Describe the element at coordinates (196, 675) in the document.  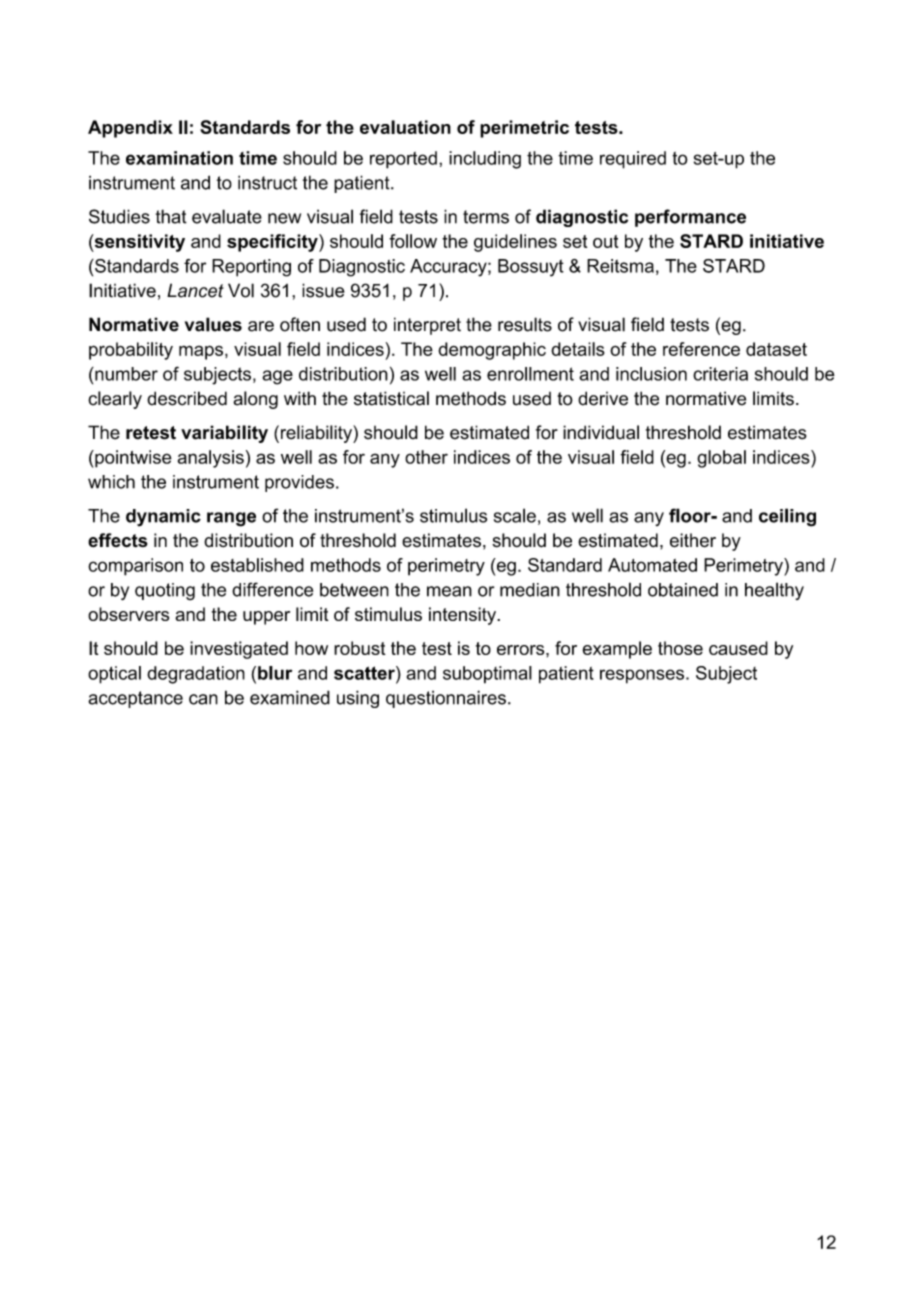
I see `degradation` at that location.
